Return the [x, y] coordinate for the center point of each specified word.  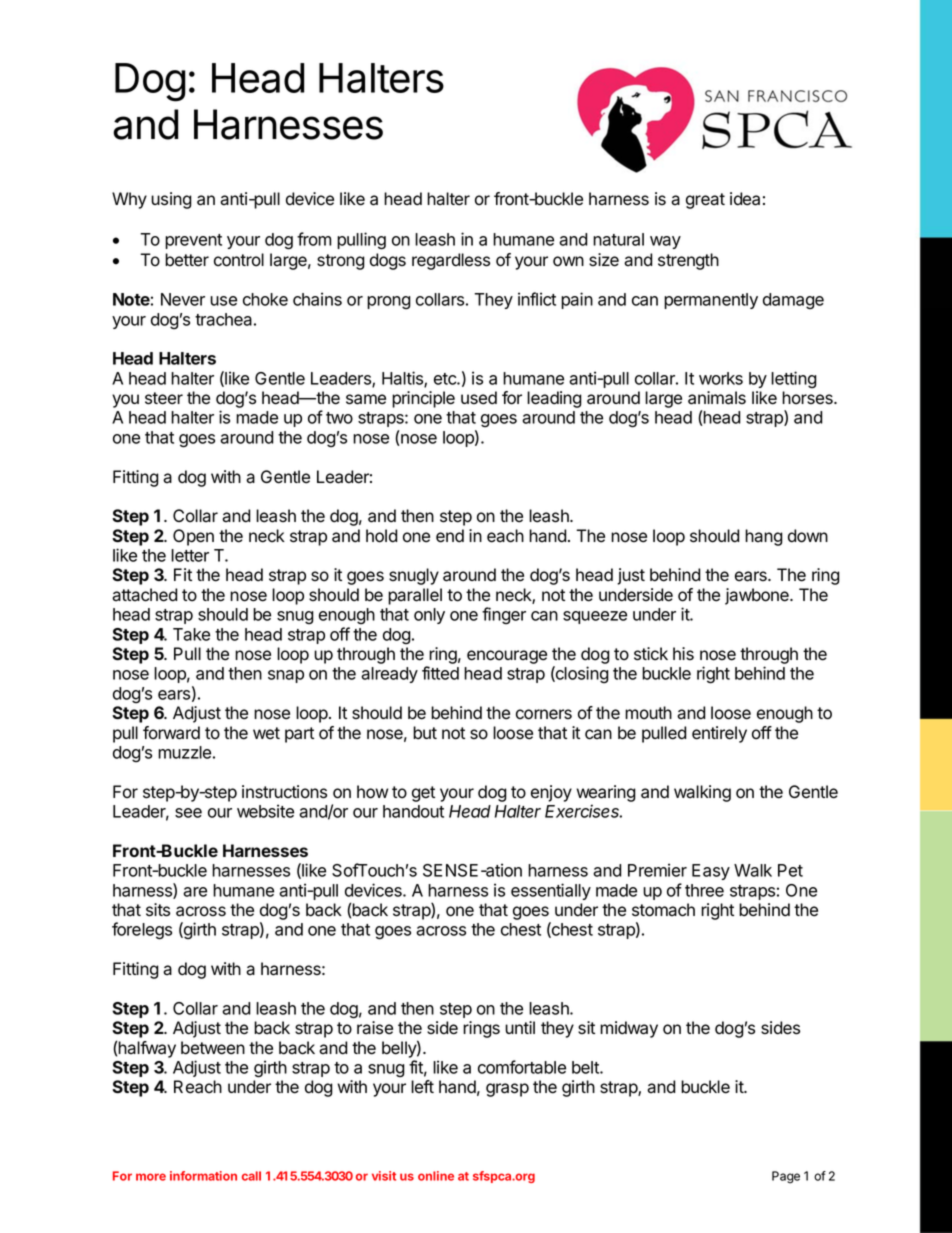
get [423, 794]
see [188, 813]
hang [764, 537]
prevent [193, 241]
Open [193, 537]
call [251, 1176]
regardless [451, 261]
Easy [711, 872]
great [705, 201]
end [450, 536]
